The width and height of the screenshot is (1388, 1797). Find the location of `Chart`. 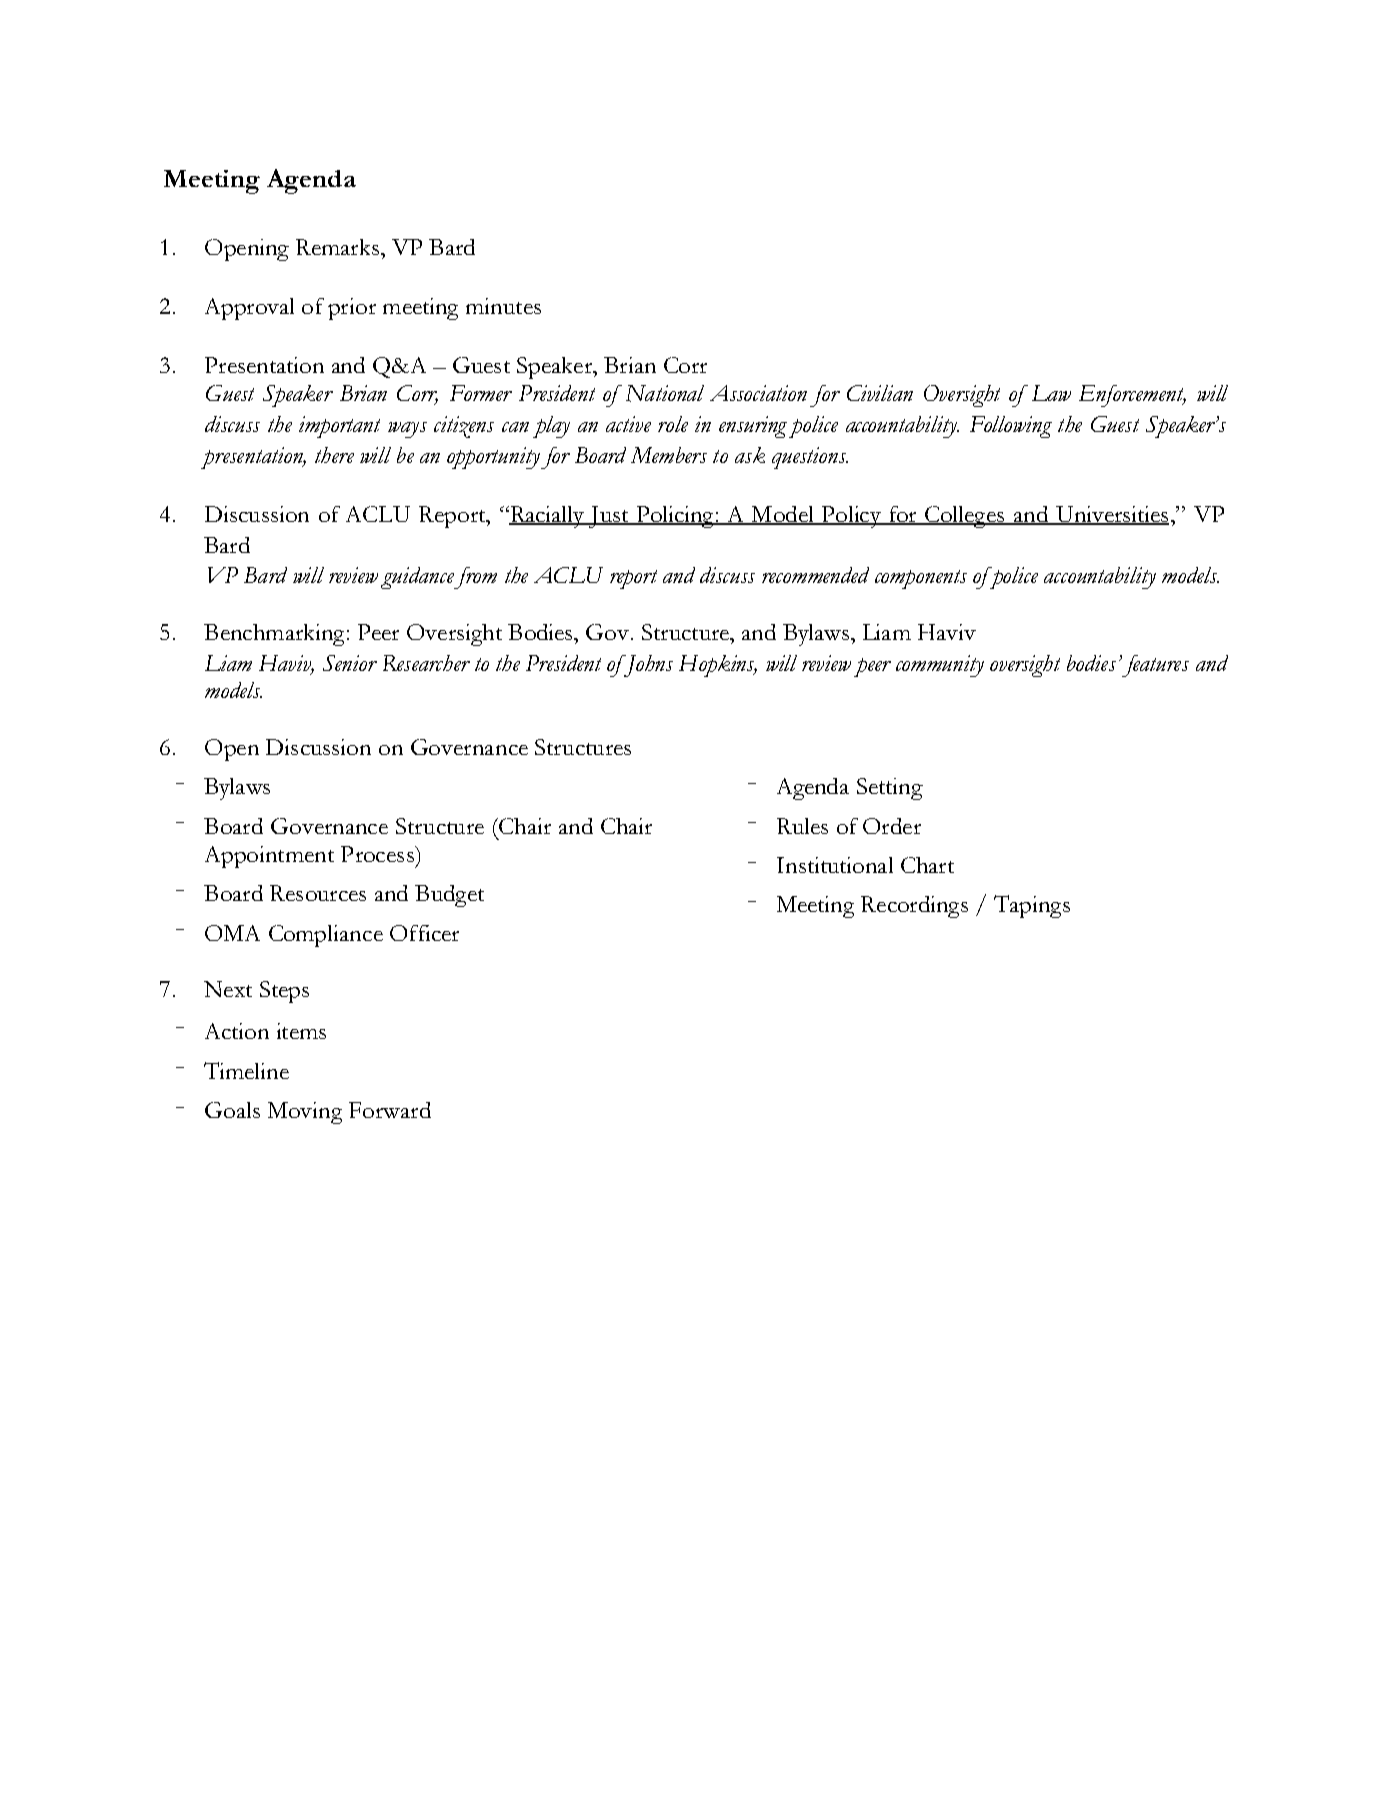

Chart is located at coordinates (927, 865).
